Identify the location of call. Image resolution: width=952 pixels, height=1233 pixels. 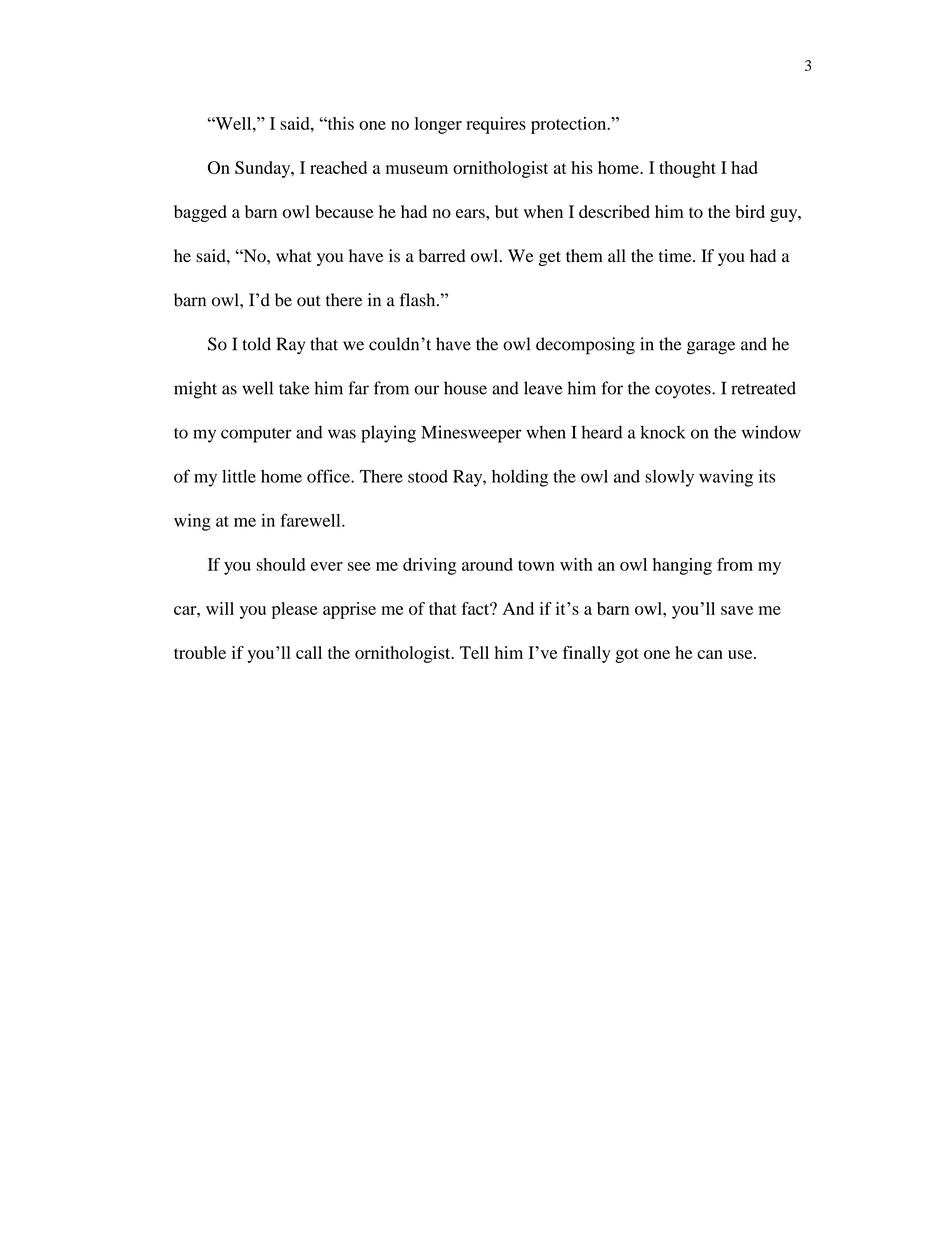
(309, 652).
